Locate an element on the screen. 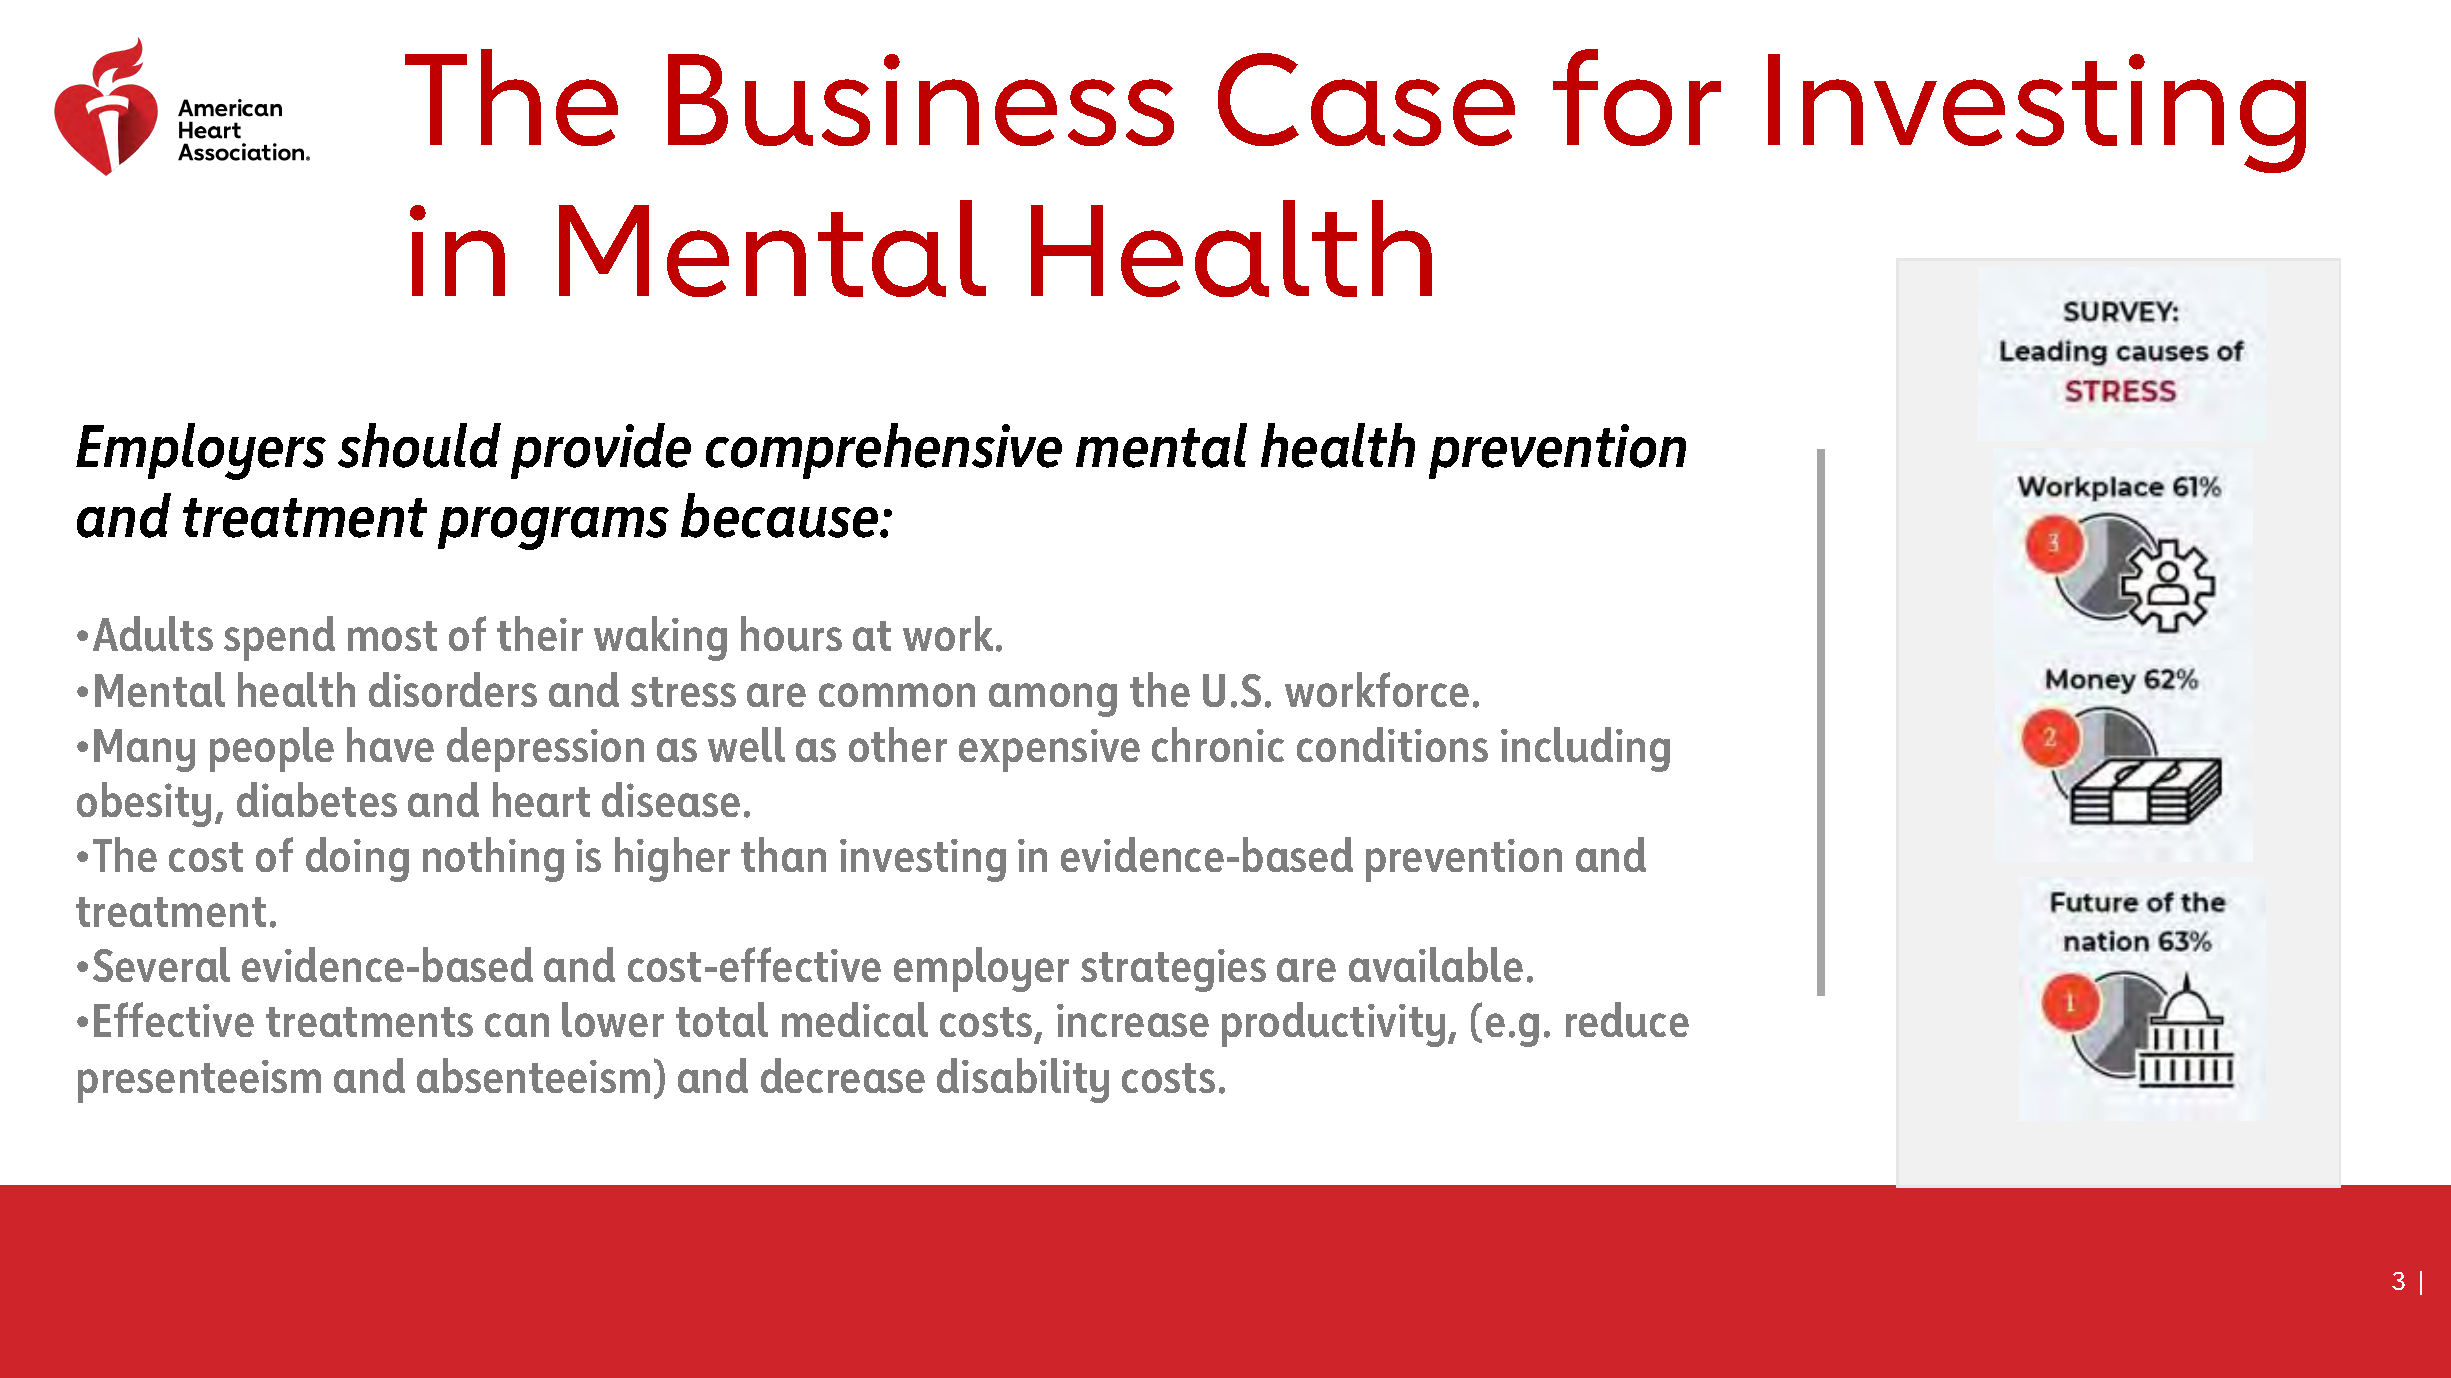 This screenshot has width=2451, height=1378. spend is located at coordinates (279, 638).
